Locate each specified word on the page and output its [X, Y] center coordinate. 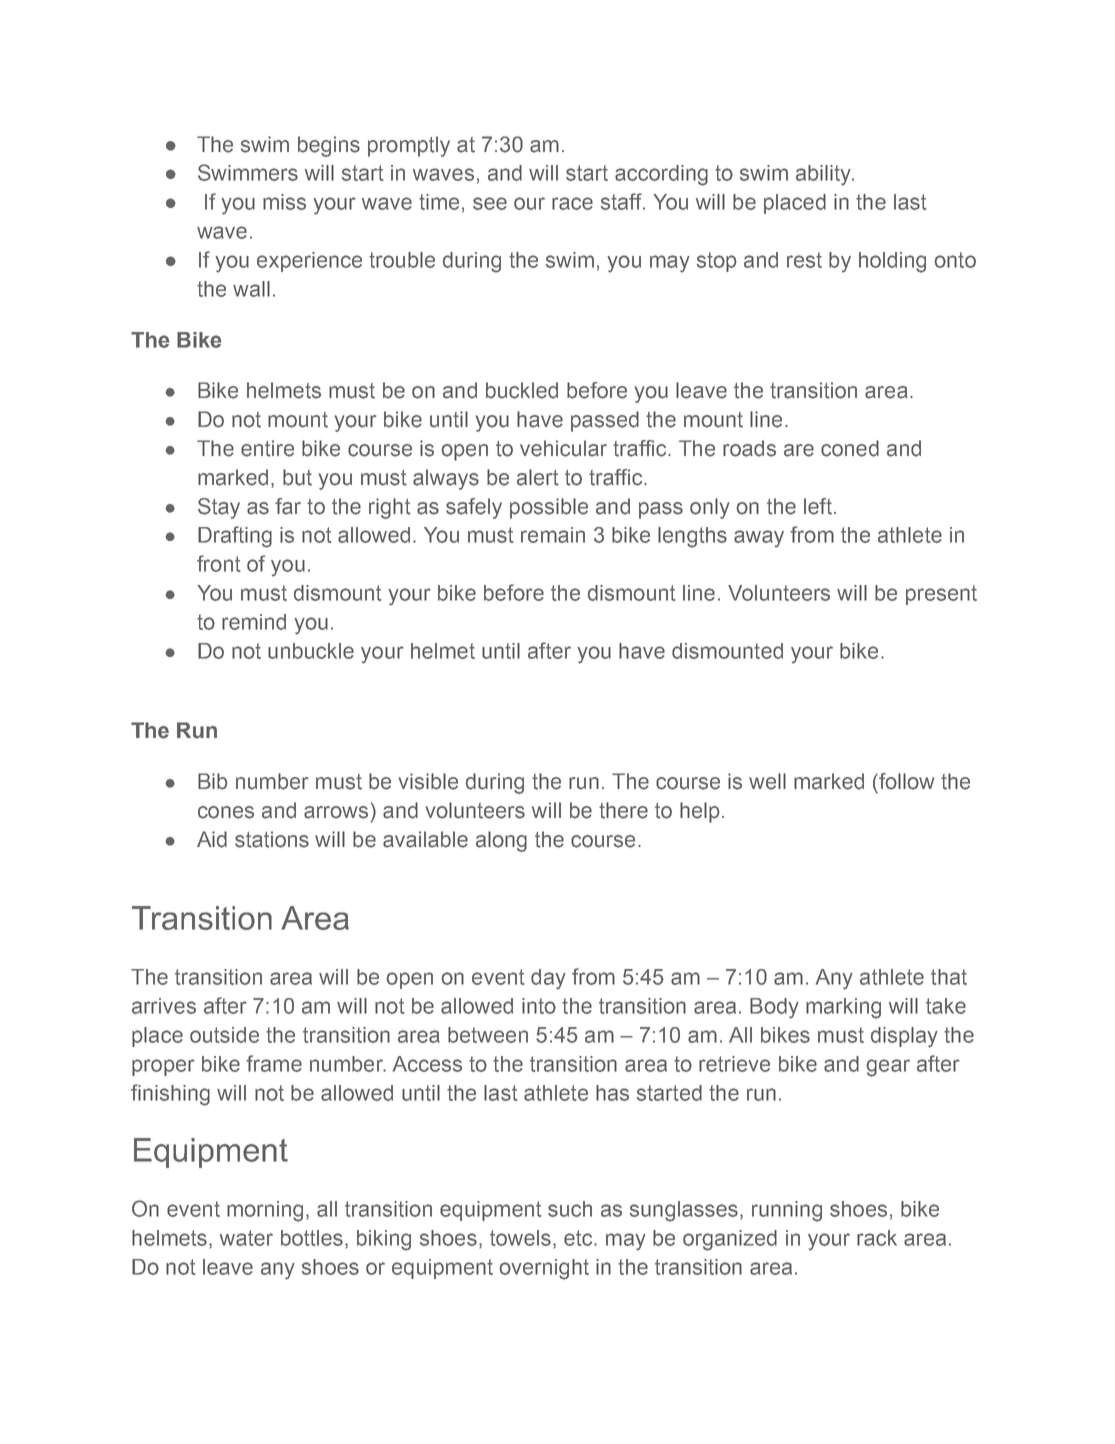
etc [579, 1238]
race [572, 203]
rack [877, 1238]
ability [824, 175]
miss [284, 202]
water [246, 1238]
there [623, 810]
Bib [212, 781]
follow [905, 781]
